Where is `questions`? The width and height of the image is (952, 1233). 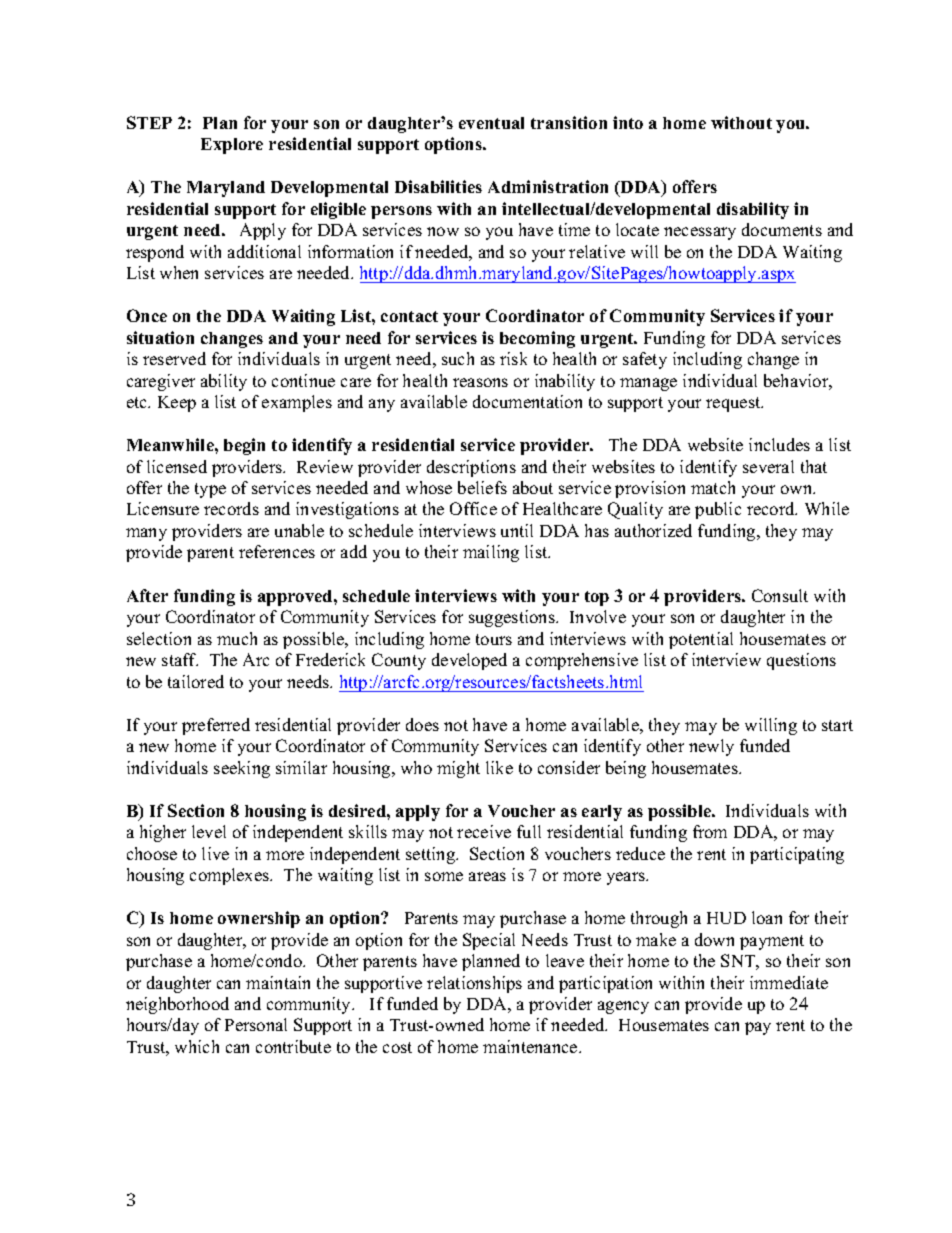 questions is located at coordinates (801, 661).
